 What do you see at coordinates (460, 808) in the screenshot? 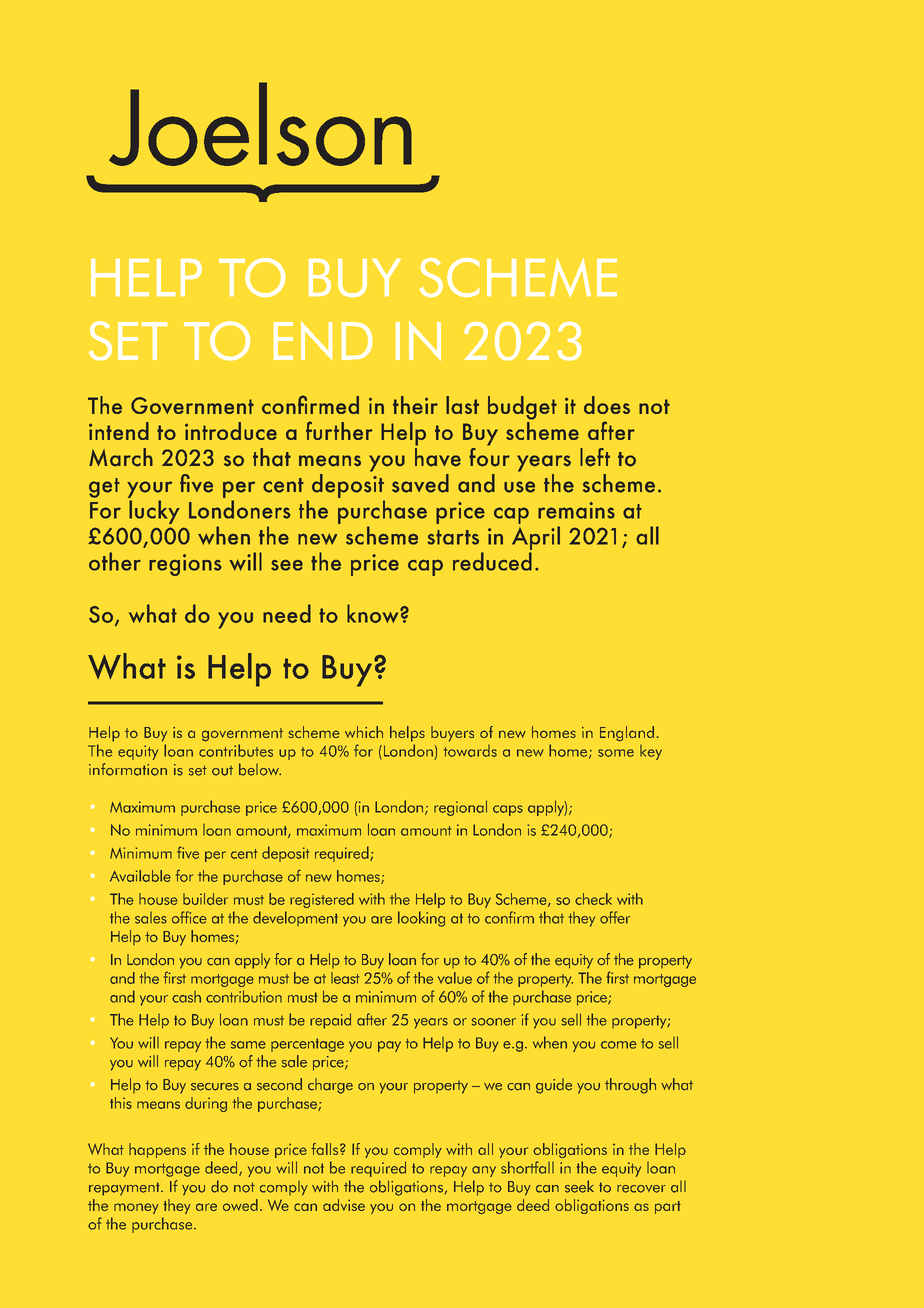
I see `regional` at bounding box center [460, 808].
